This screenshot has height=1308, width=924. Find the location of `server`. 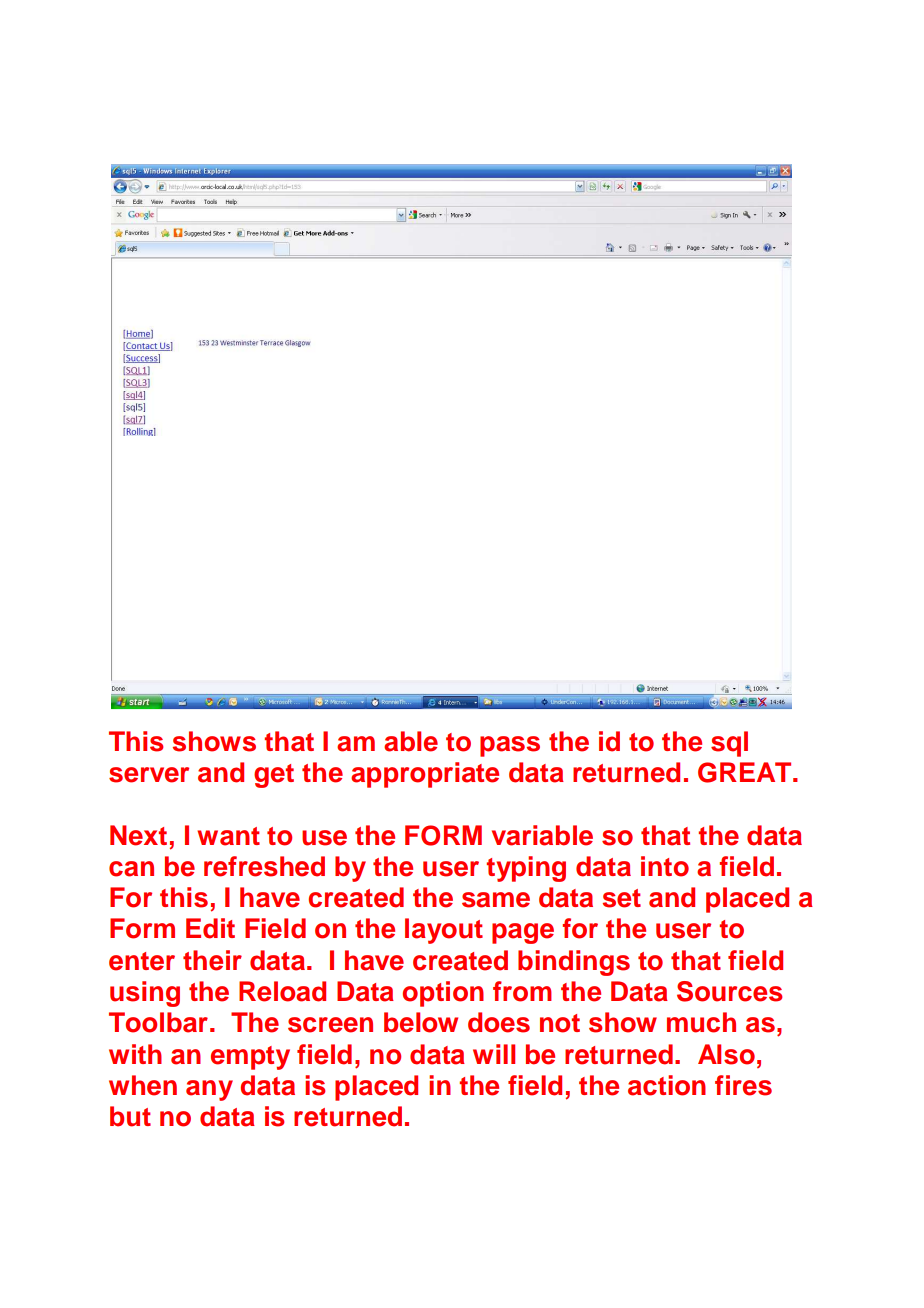

server is located at coordinates (149, 775).
